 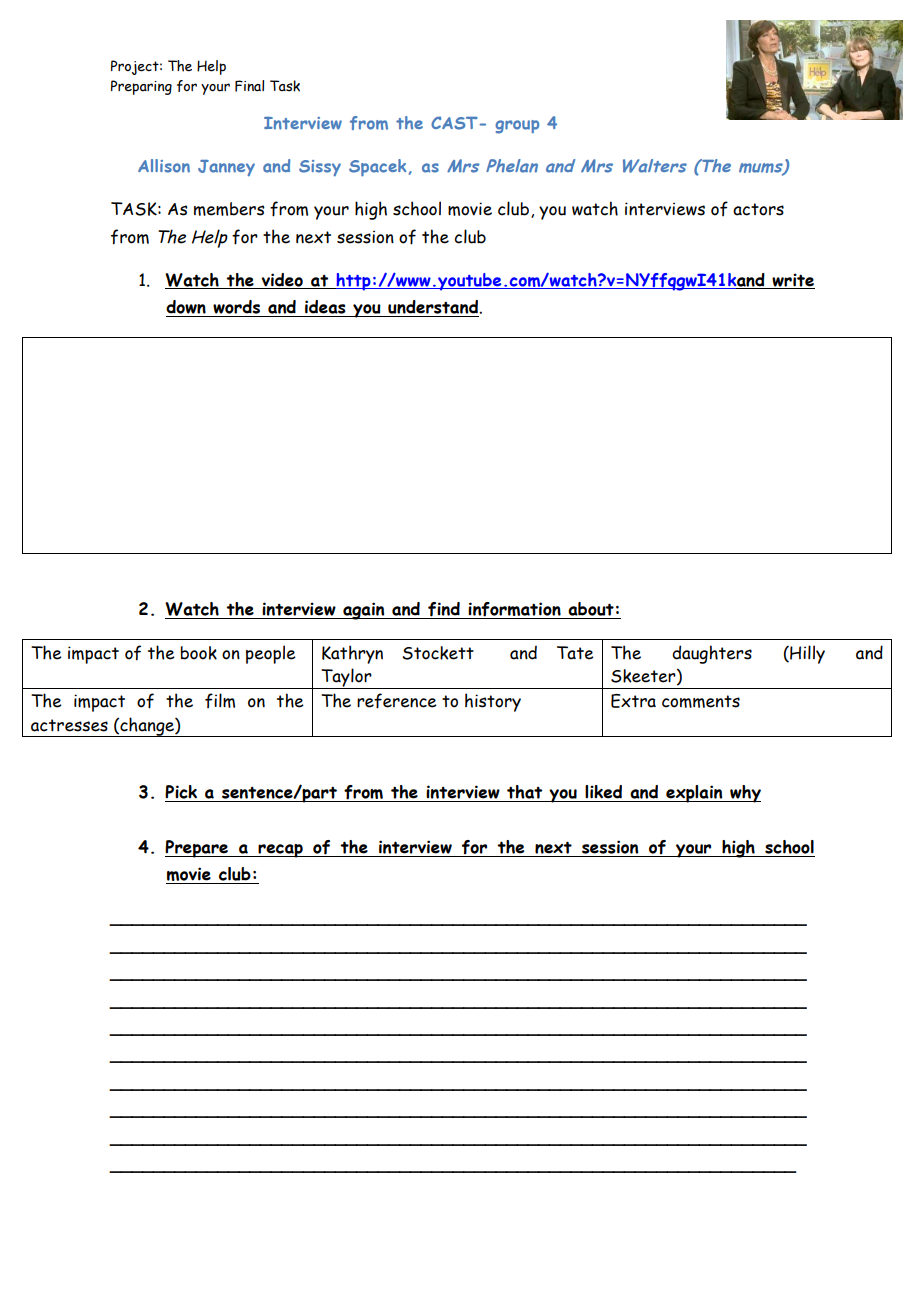 I want to click on Prepare, so click(x=198, y=849).
